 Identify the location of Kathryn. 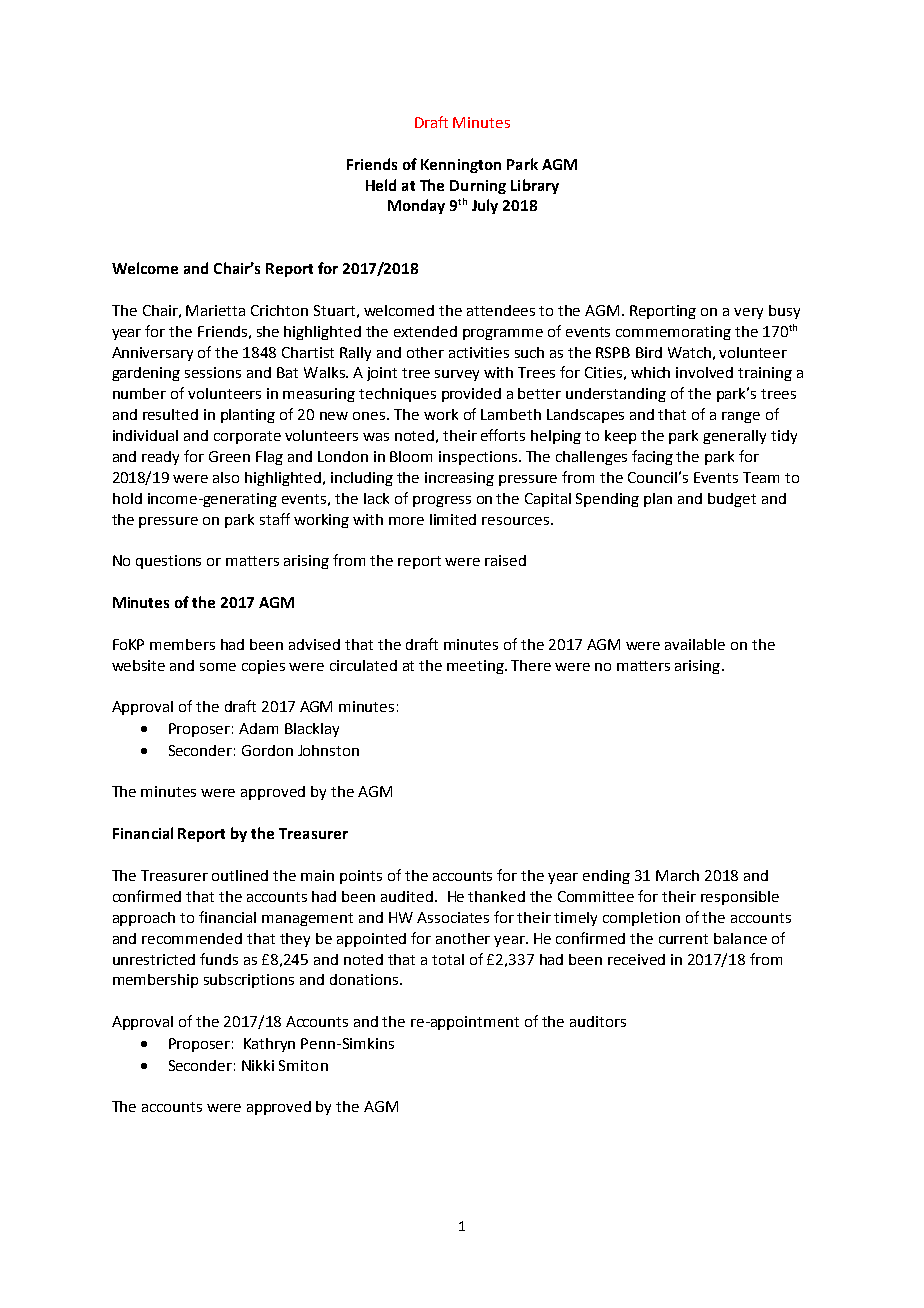
(269, 1045).
